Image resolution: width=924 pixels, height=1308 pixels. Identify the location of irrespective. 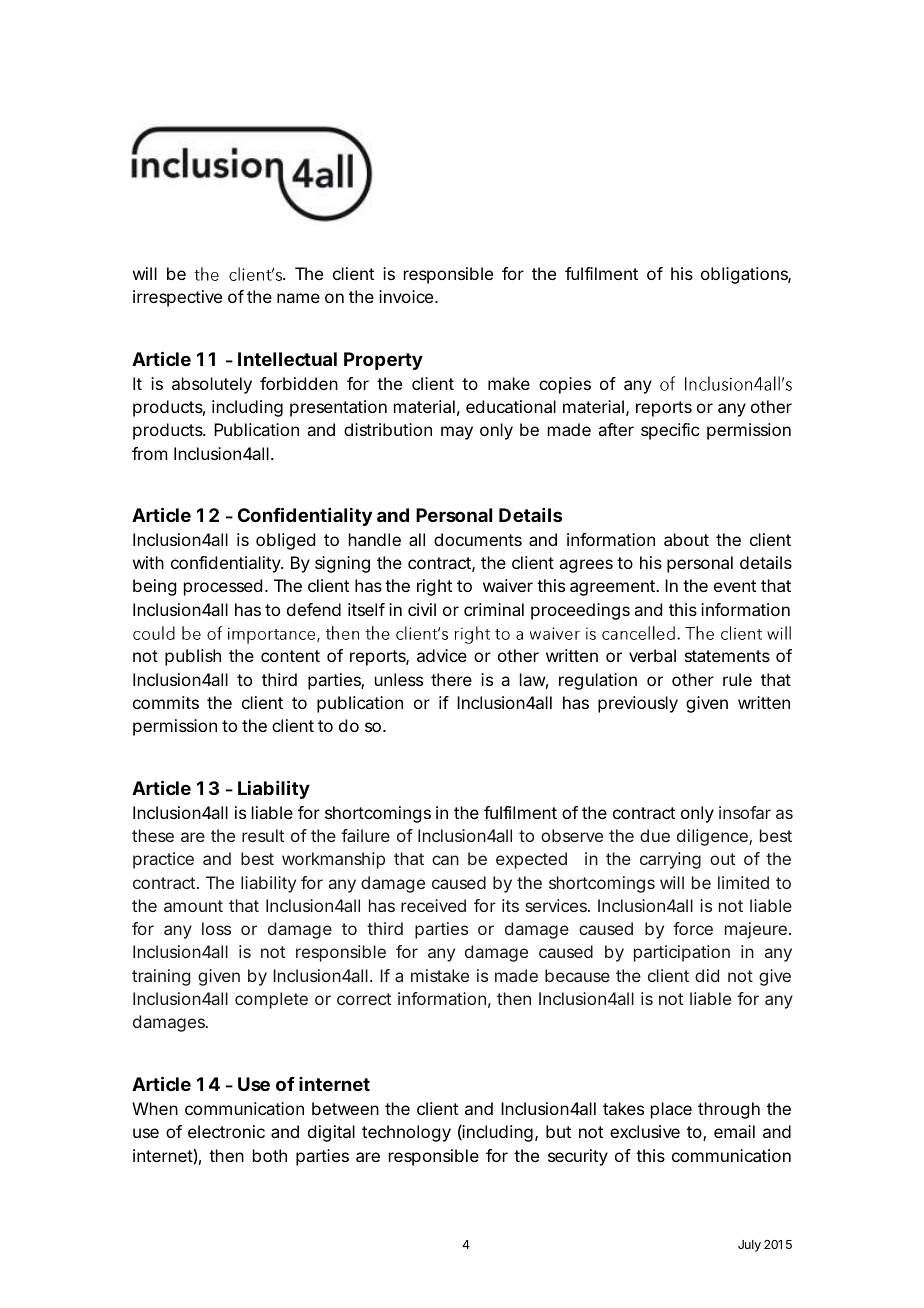
(177, 298).
